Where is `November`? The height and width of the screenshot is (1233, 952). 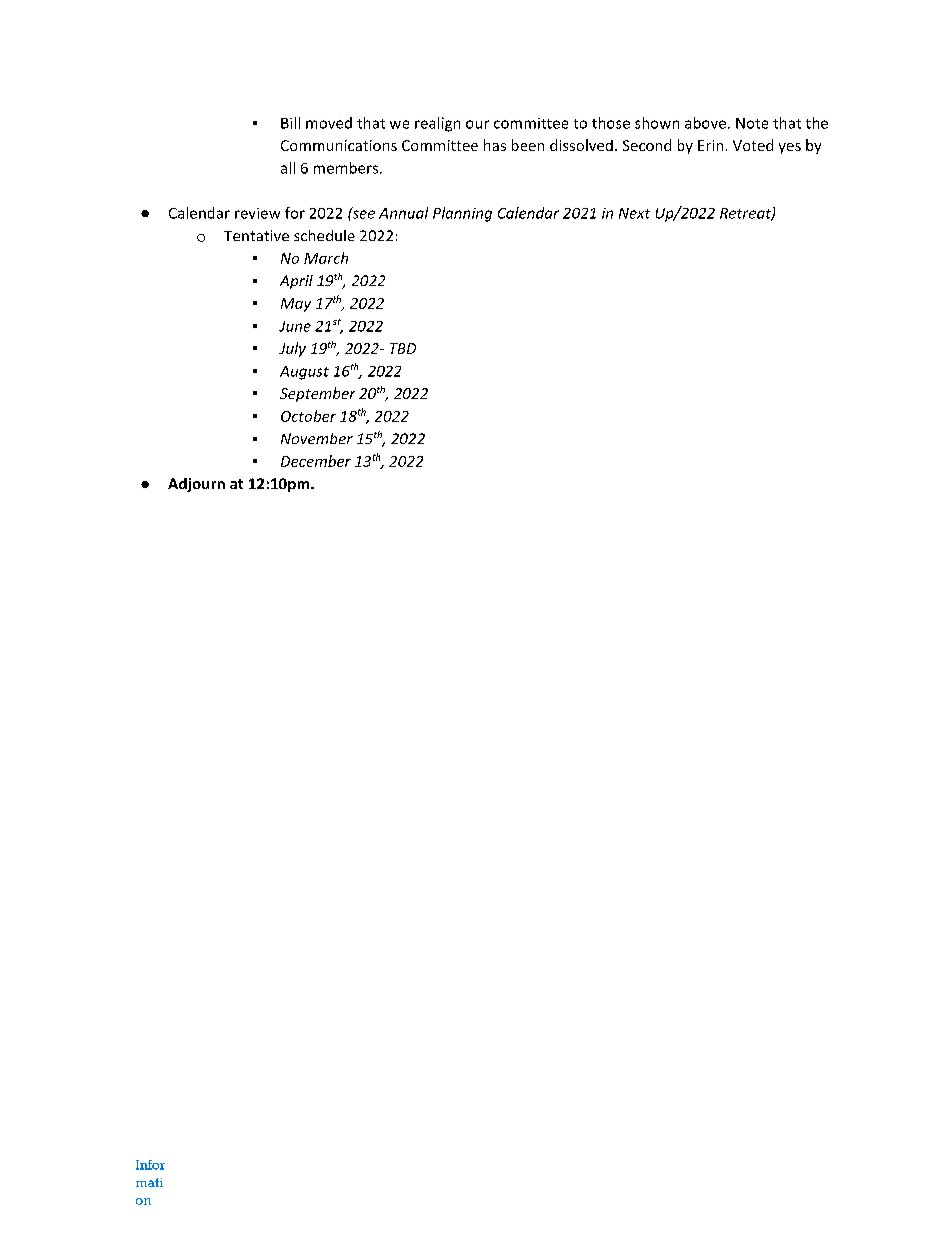
November is located at coordinates (317, 438).
